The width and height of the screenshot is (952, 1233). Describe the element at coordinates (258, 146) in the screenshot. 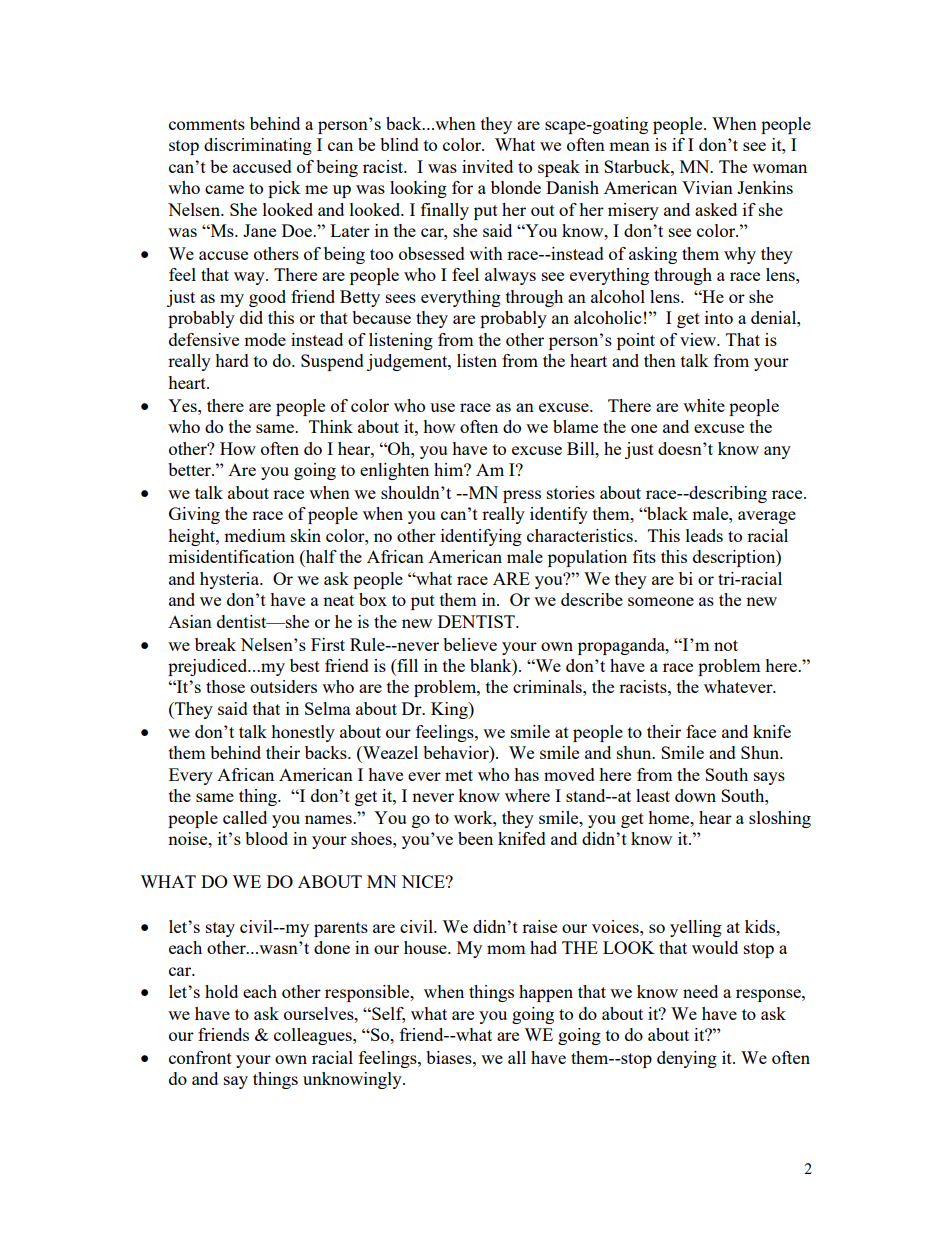

I see `discriminating` at that location.
